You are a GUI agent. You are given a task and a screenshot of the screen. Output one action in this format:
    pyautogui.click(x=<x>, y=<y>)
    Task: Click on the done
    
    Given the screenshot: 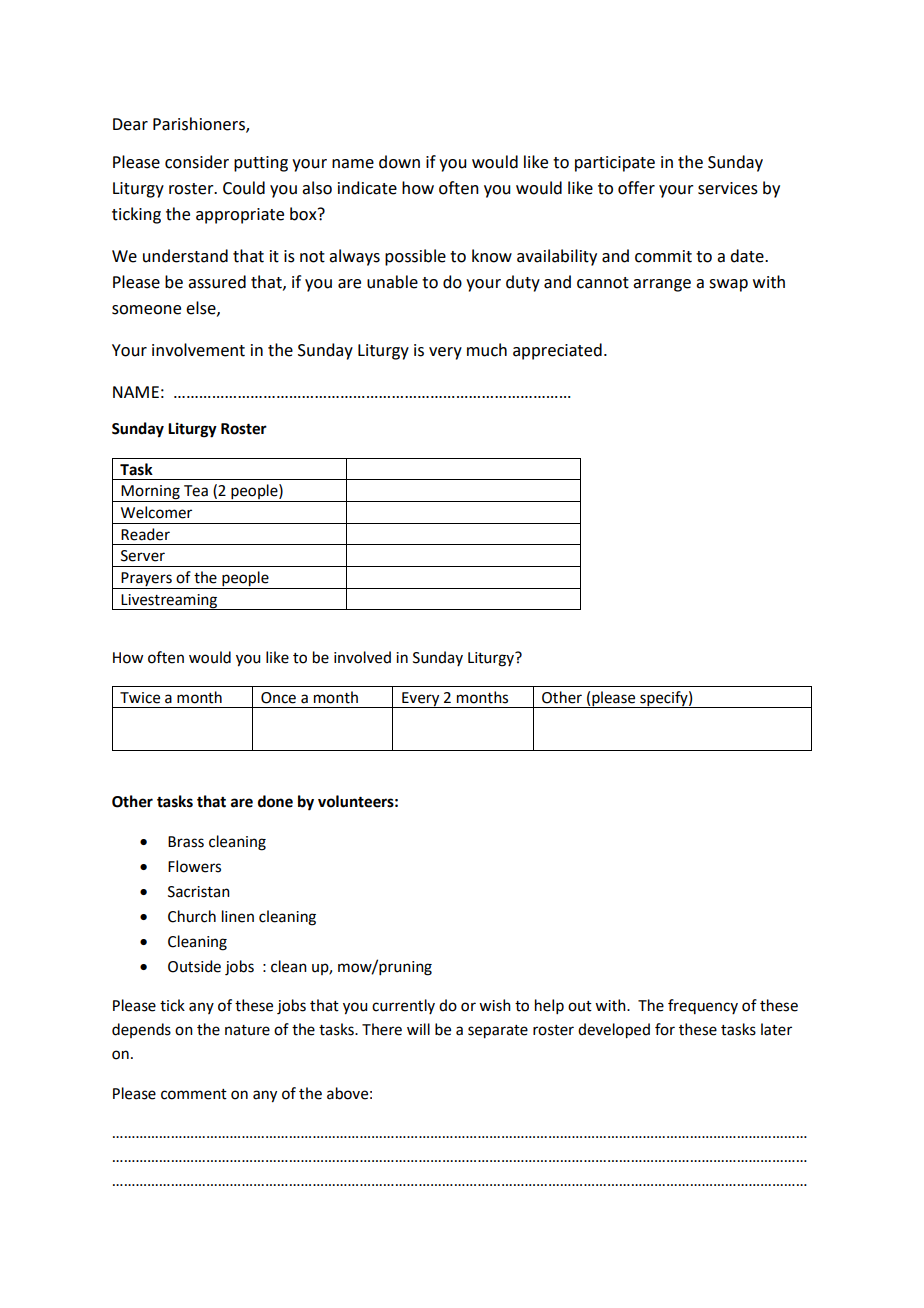 What is the action you would take?
    pyautogui.click(x=275, y=801)
